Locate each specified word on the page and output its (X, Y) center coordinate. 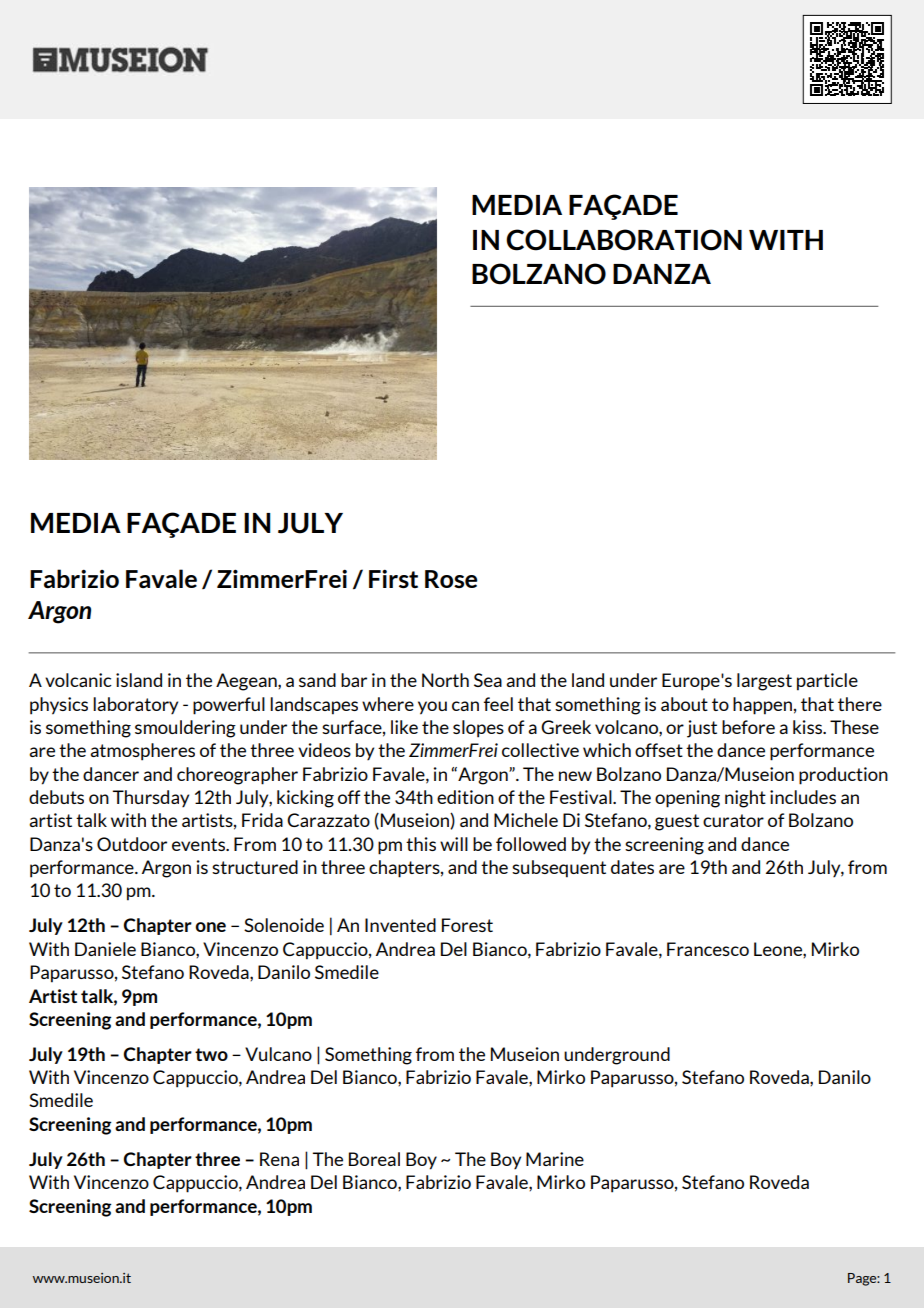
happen (762, 706)
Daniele (105, 949)
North (445, 680)
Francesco (708, 949)
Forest (467, 925)
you (432, 708)
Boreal (374, 1159)
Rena (279, 1159)
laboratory (135, 705)
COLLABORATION (624, 240)
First (393, 579)
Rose (451, 579)
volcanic (78, 680)
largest (764, 682)
